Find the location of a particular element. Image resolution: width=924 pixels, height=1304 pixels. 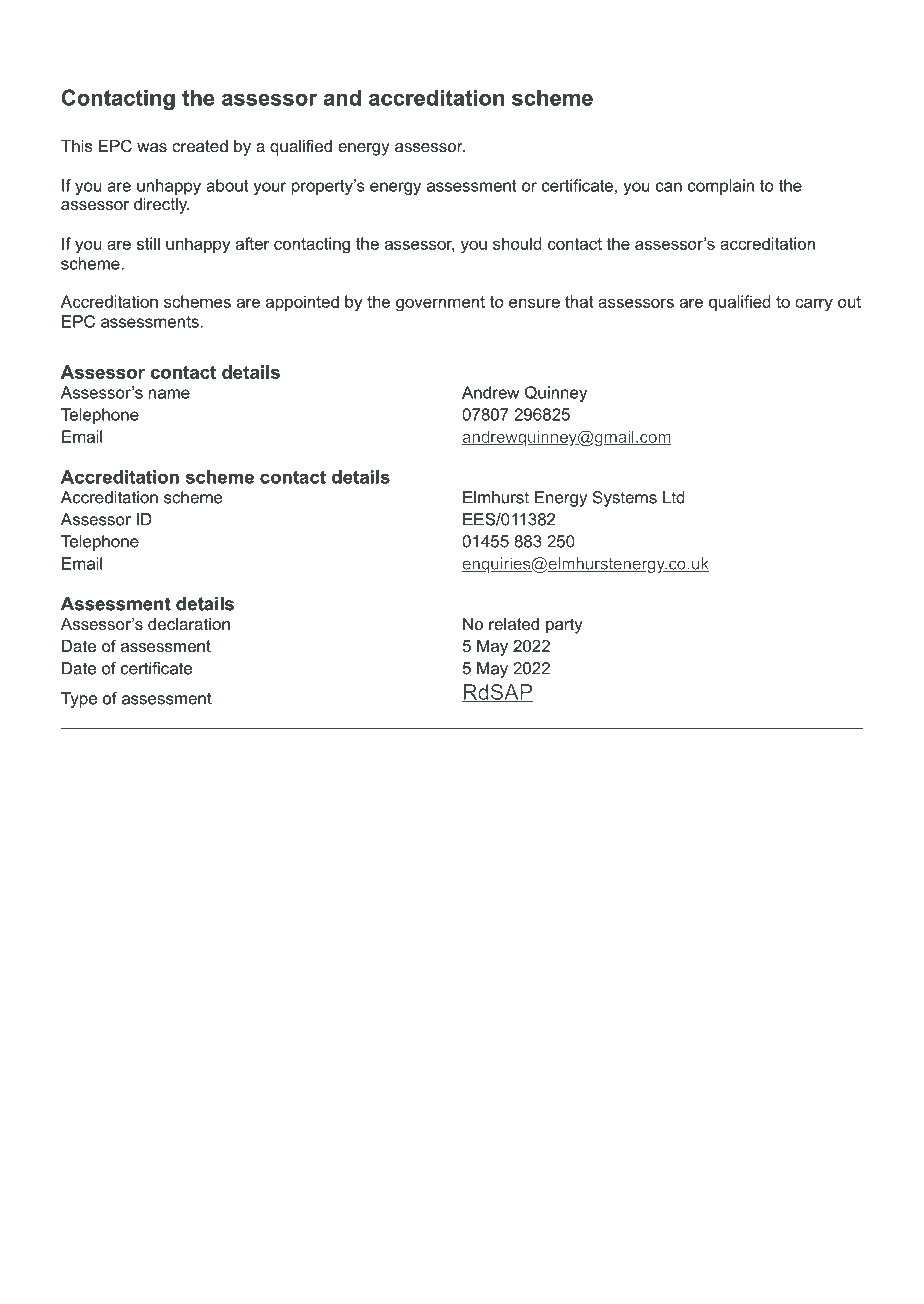

Type is located at coordinates (79, 700).
